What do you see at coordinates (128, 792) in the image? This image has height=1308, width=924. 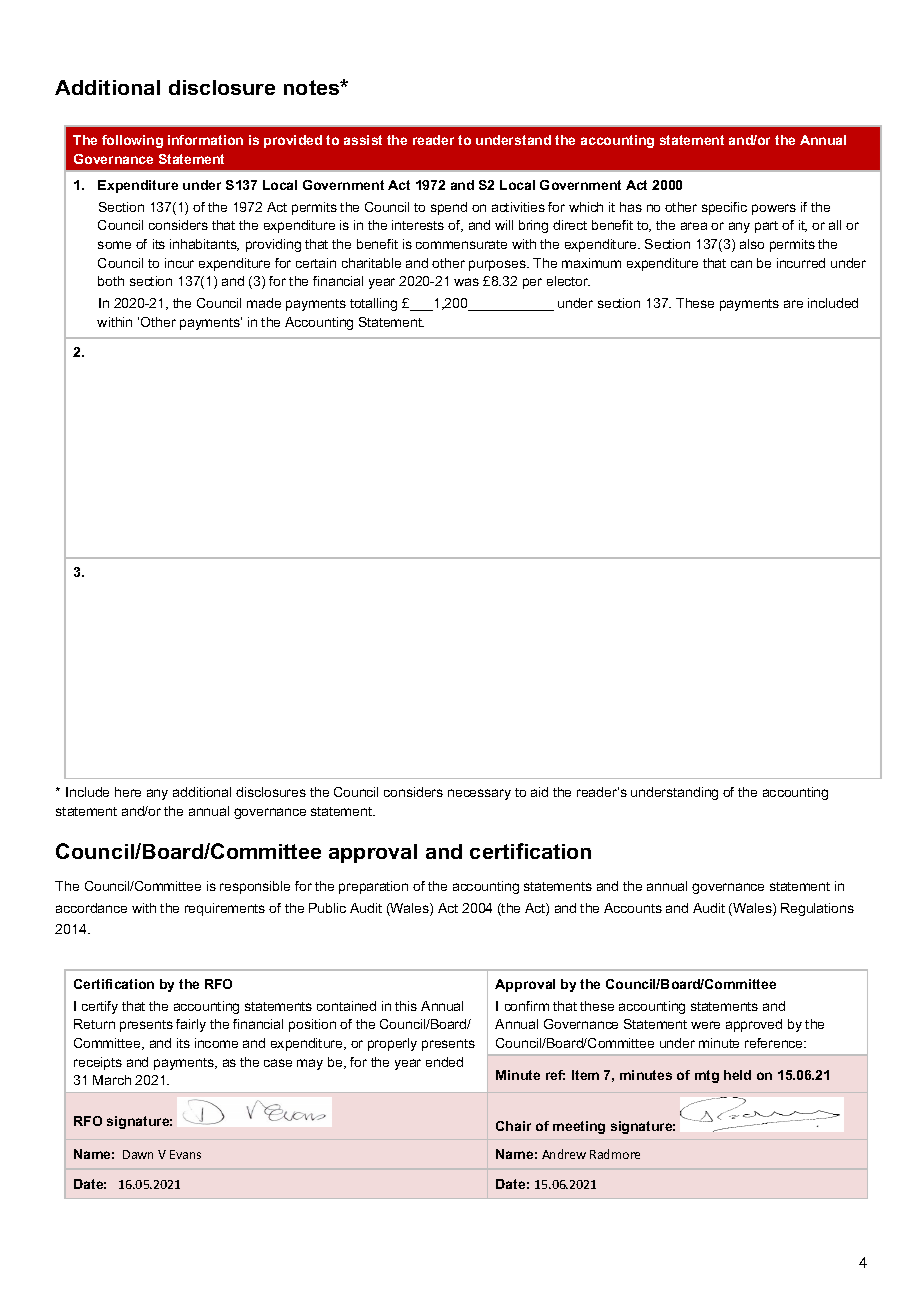 I see `here` at bounding box center [128, 792].
